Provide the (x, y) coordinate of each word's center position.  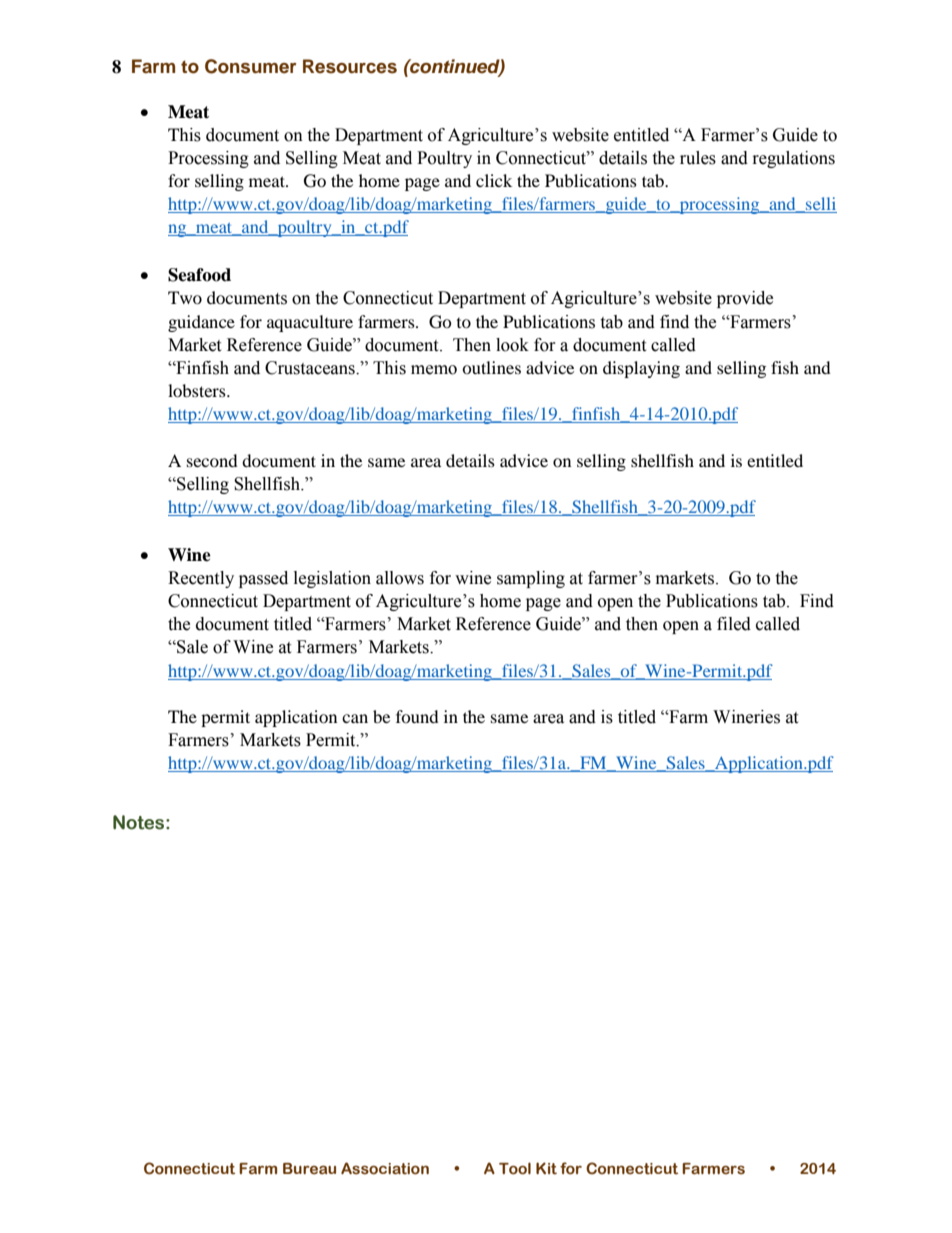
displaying (641, 369)
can (355, 718)
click (494, 180)
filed (734, 624)
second (212, 460)
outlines (491, 367)
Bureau (309, 1169)
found (417, 716)
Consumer (251, 66)
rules (698, 158)
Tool (515, 1168)
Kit (546, 1168)
